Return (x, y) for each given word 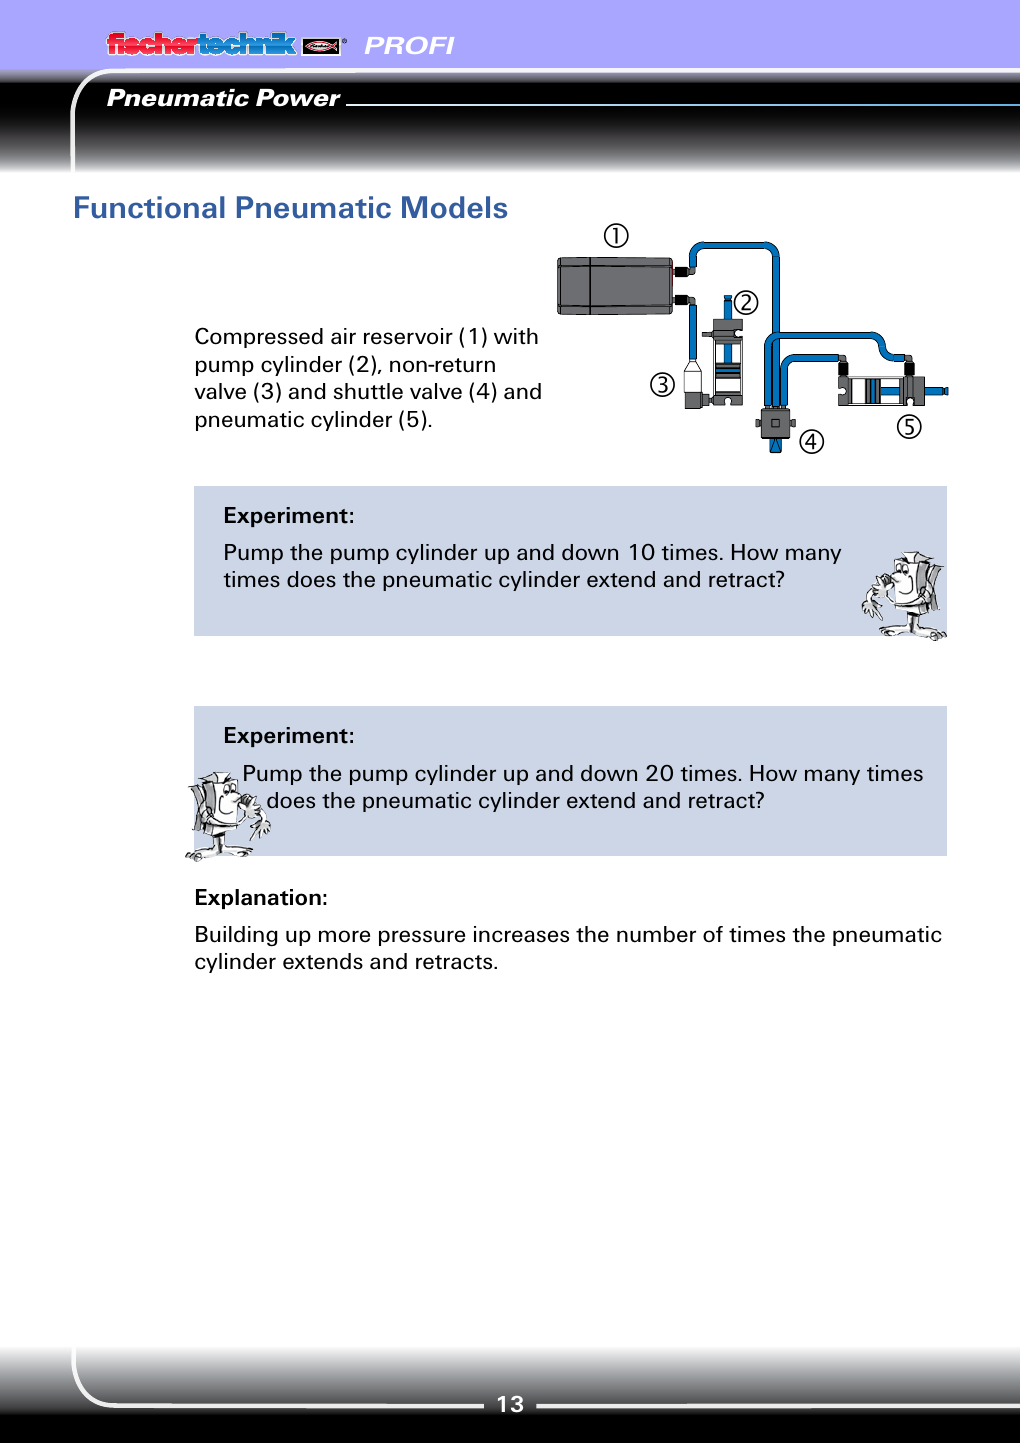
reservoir (408, 336)
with (516, 336)
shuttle (368, 391)
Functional (150, 207)
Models (454, 207)
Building (236, 936)
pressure (422, 938)
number (656, 934)
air (343, 336)
